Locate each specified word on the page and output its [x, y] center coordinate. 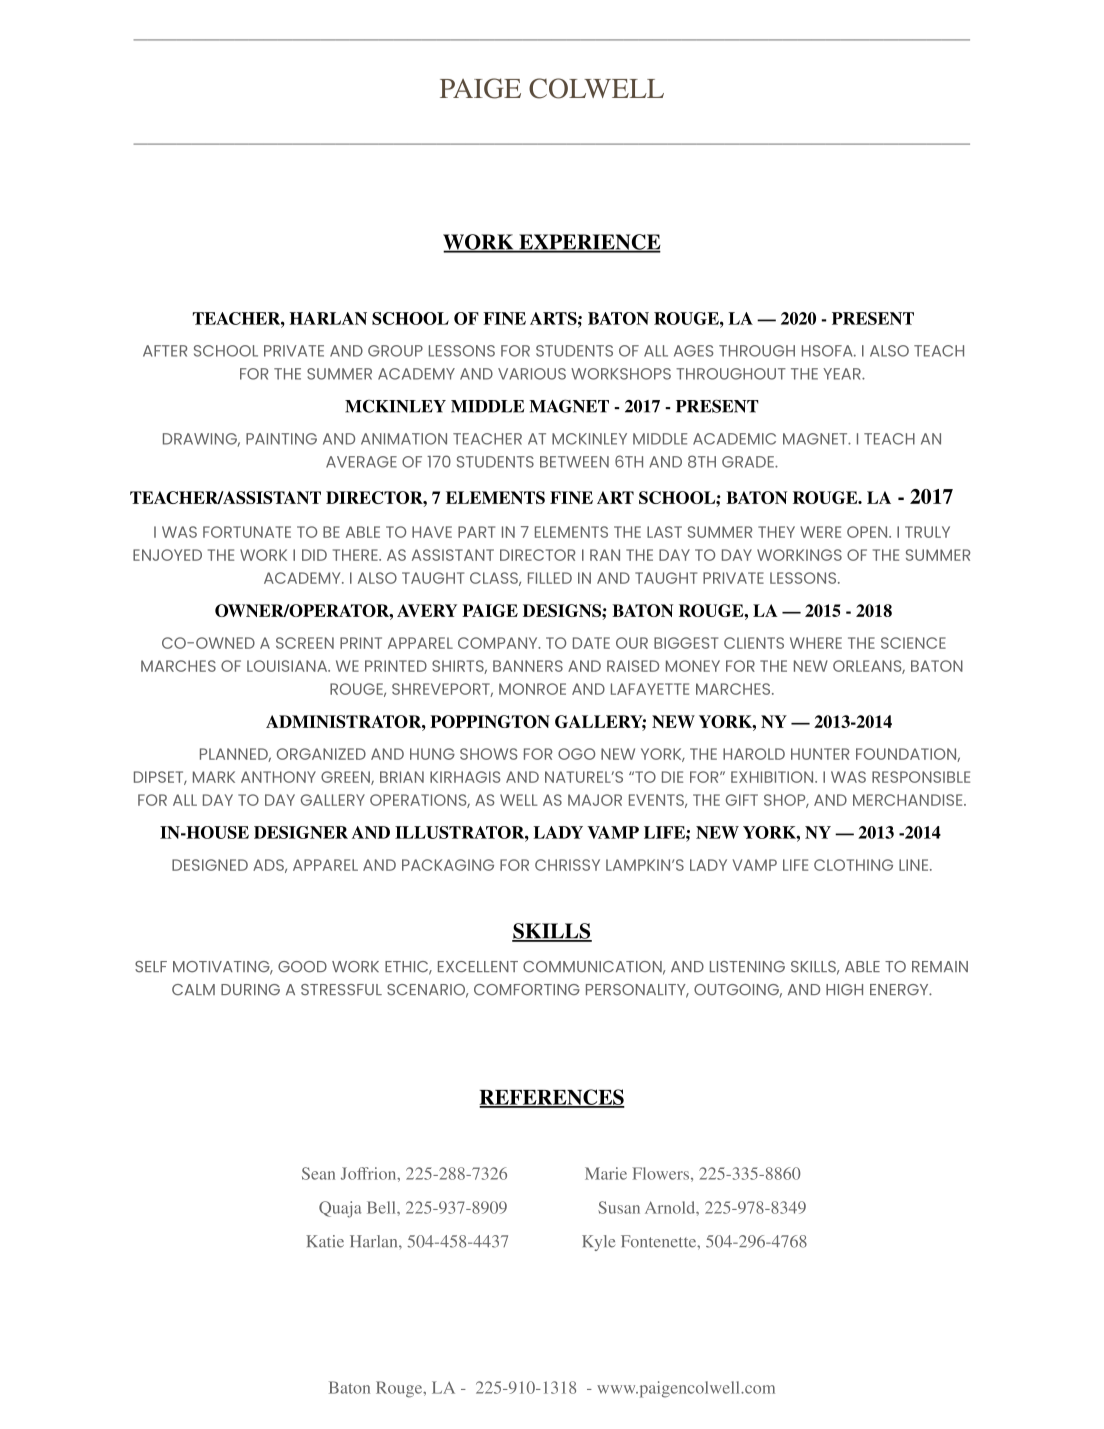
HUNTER [820, 754]
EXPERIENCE [589, 243]
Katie [325, 1241]
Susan [619, 1207]
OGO [576, 754]
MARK [214, 777]
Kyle [598, 1243]
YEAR [843, 374]
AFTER [165, 351]
